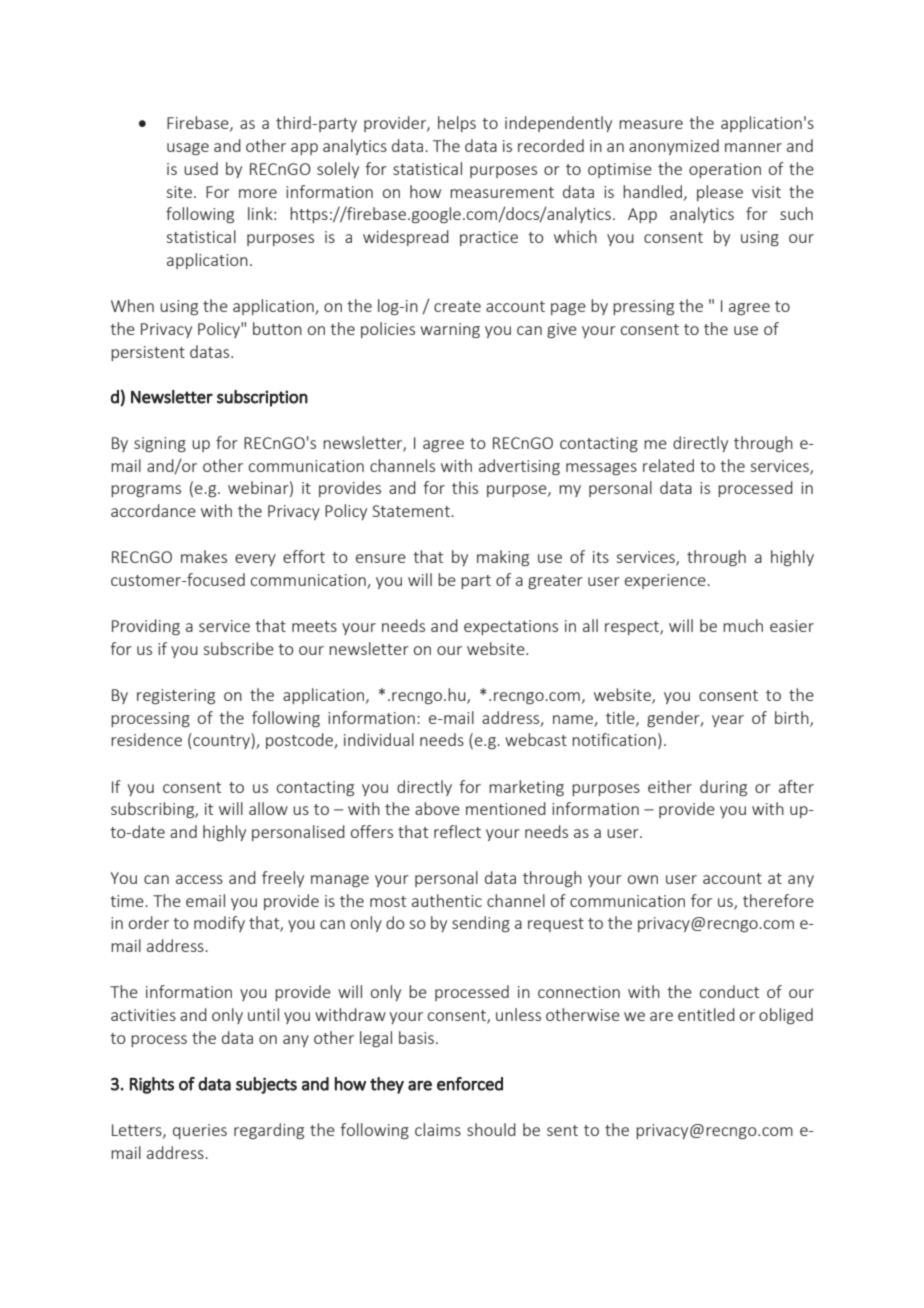 This screenshot has height=1308, width=924. Describe the element at coordinates (511, 627) in the screenshot. I see `expectations` at that location.
